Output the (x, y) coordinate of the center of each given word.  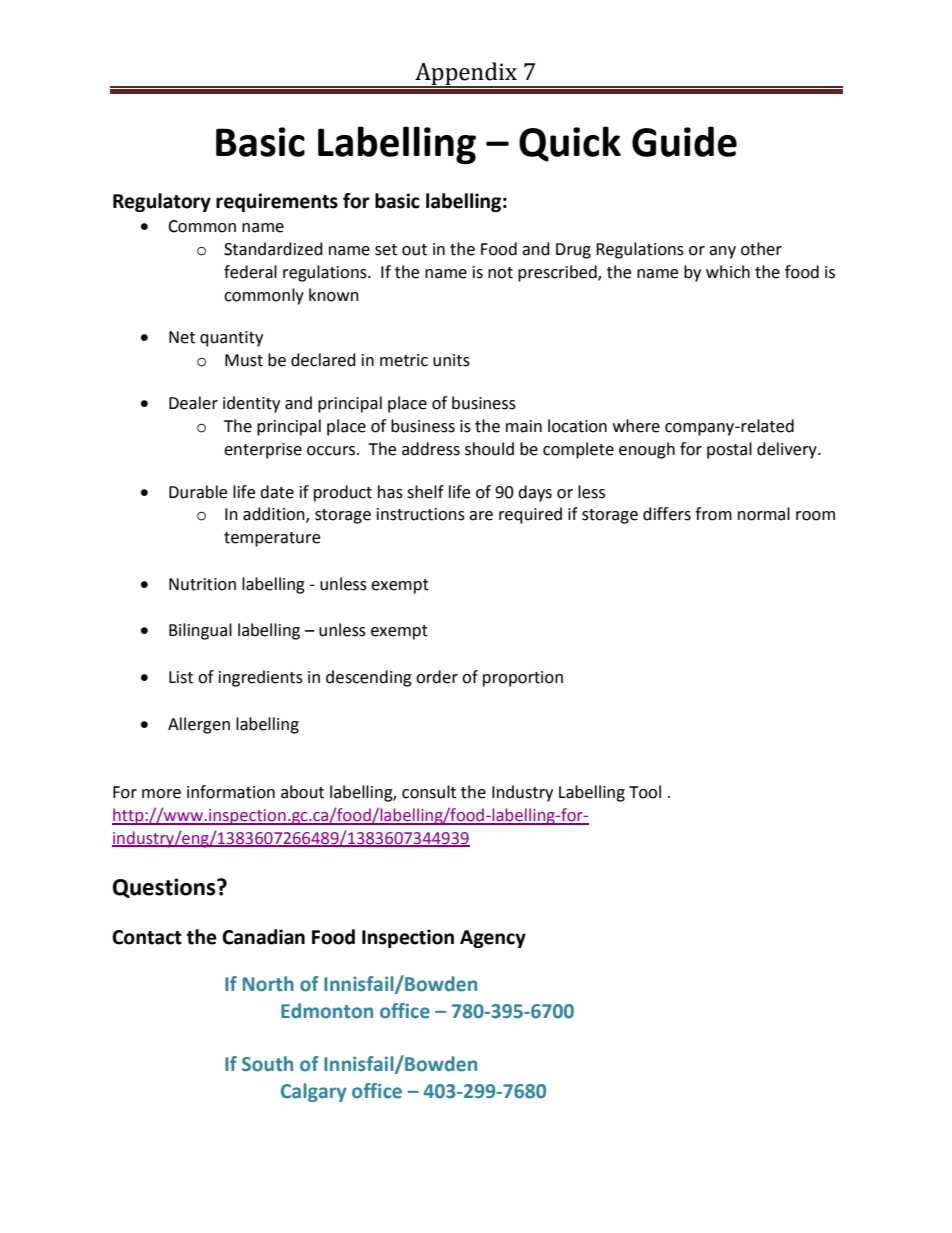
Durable (198, 492)
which (728, 272)
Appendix (466, 74)
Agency (493, 939)
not (500, 273)
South (267, 1064)
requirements (277, 202)
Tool (645, 792)
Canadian (263, 937)
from (713, 514)
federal (250, 272)
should (489, 449)
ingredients (261, 678)
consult (429, 792)
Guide (684, 141)
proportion (523, 679)
